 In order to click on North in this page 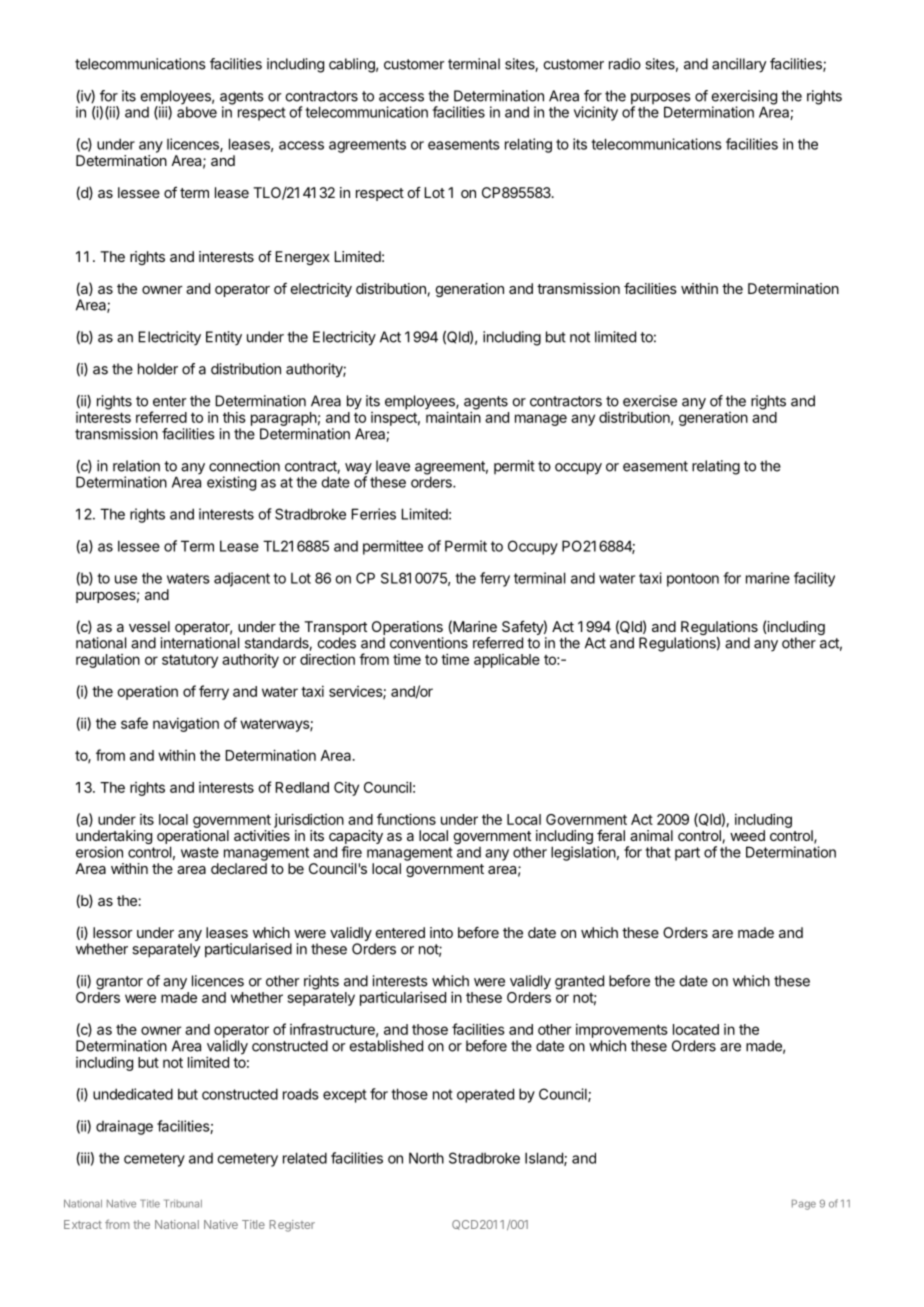, I will do `click(426, 1158)`.
